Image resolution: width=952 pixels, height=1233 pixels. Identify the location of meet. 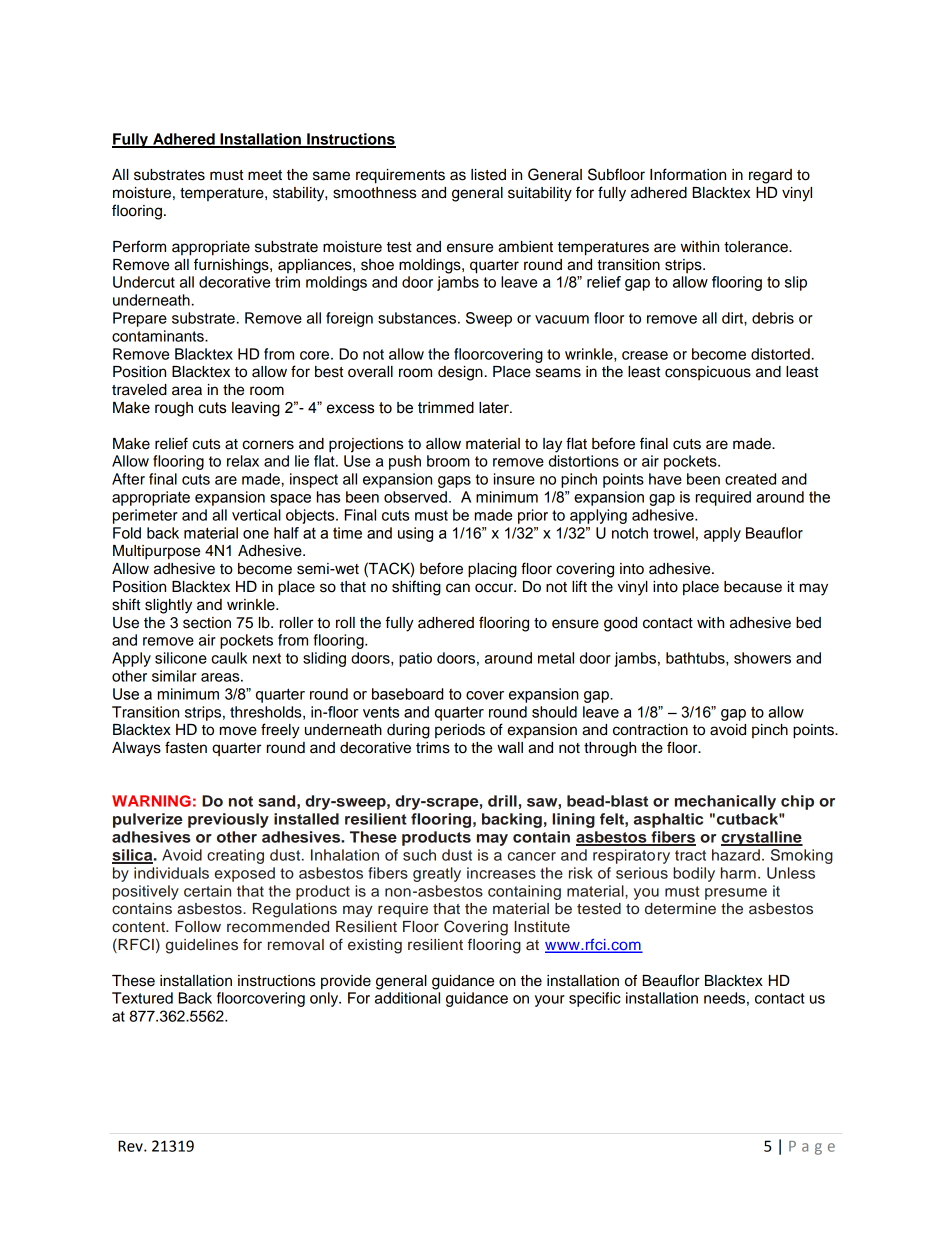
(265, 175).
